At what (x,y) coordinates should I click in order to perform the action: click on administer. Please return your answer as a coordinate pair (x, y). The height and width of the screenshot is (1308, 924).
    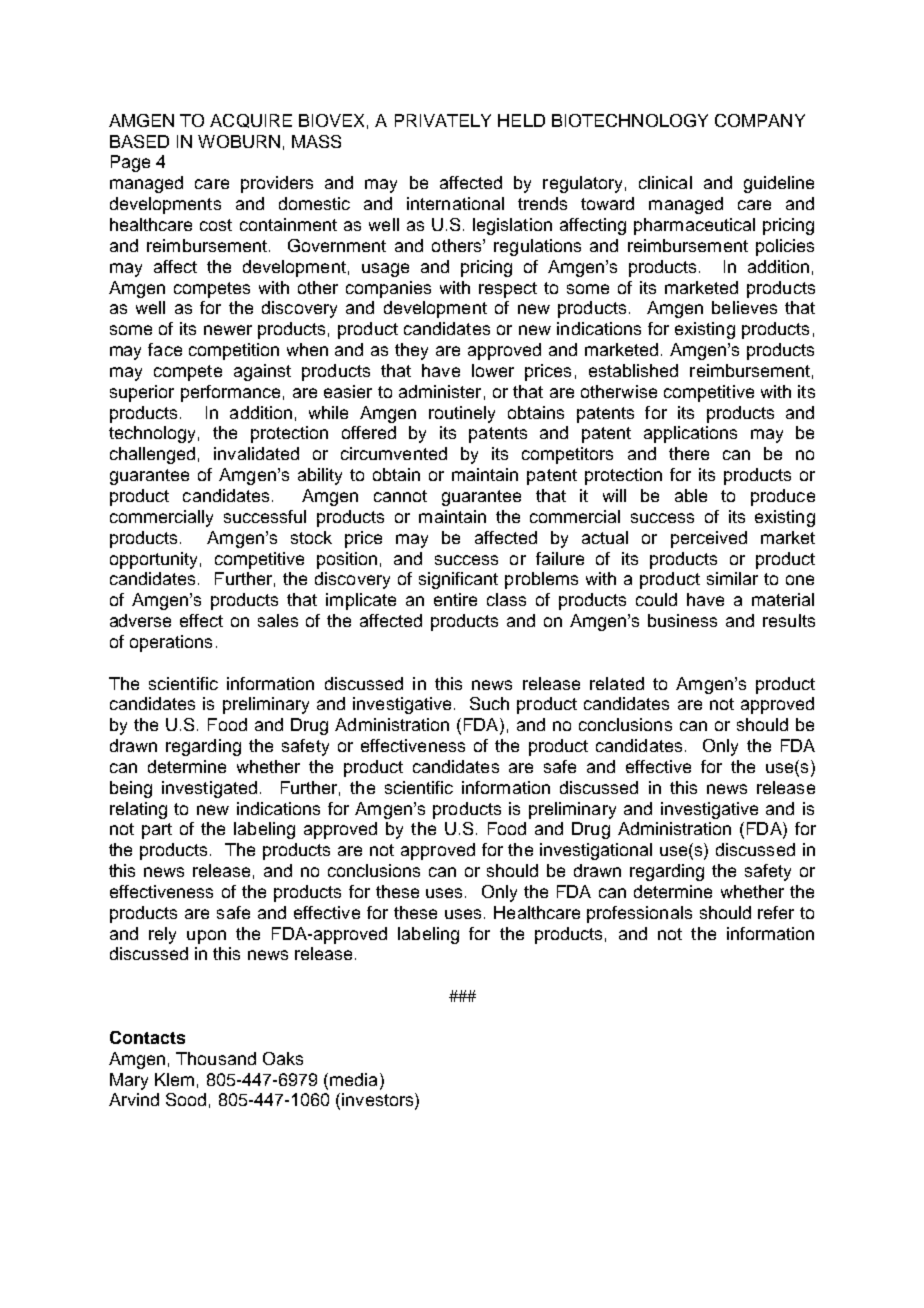
    Looking at the image, I should click on (440, 391).
